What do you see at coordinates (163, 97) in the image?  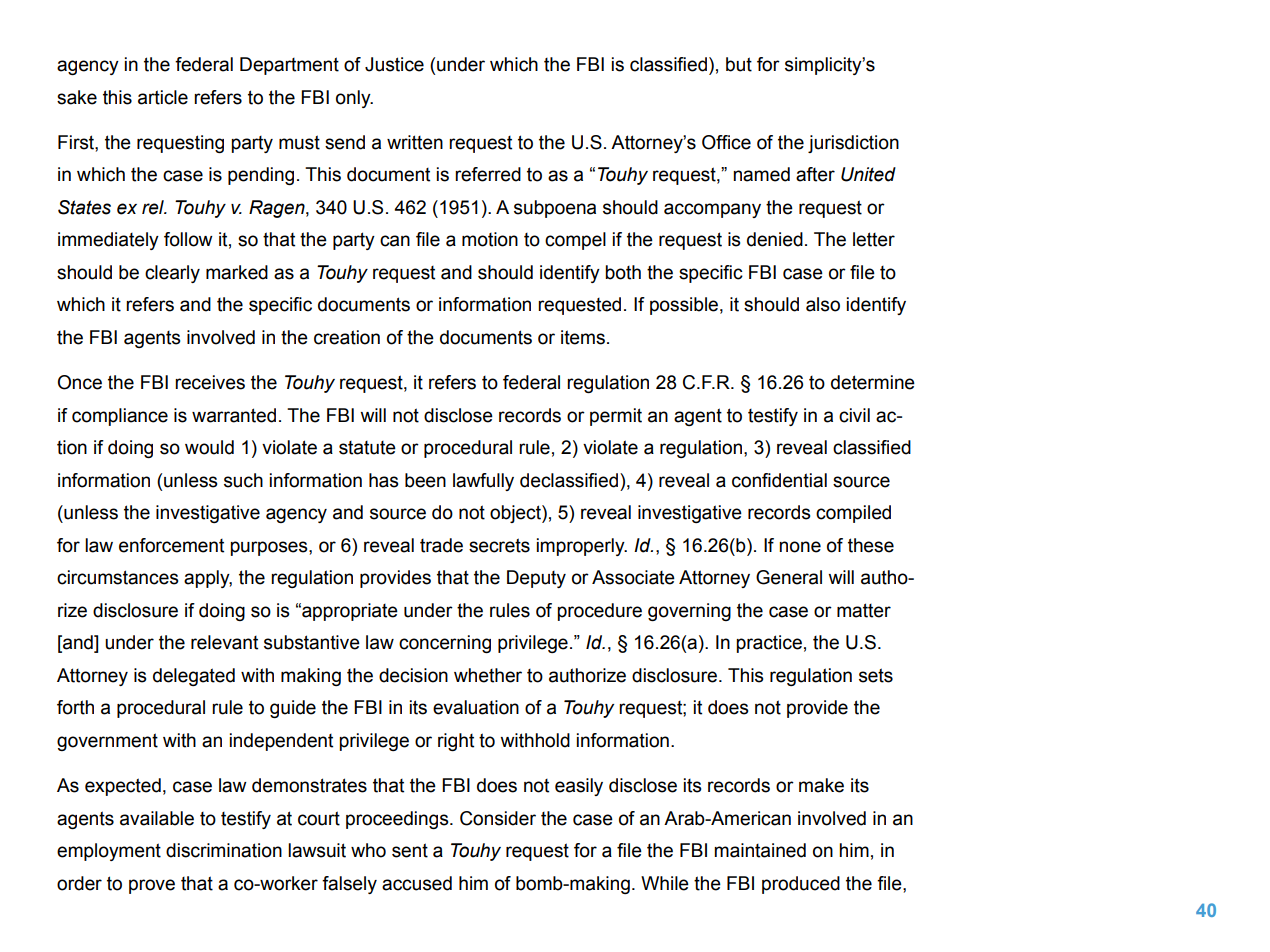 I see `article` at bounding box center [163, 97].
